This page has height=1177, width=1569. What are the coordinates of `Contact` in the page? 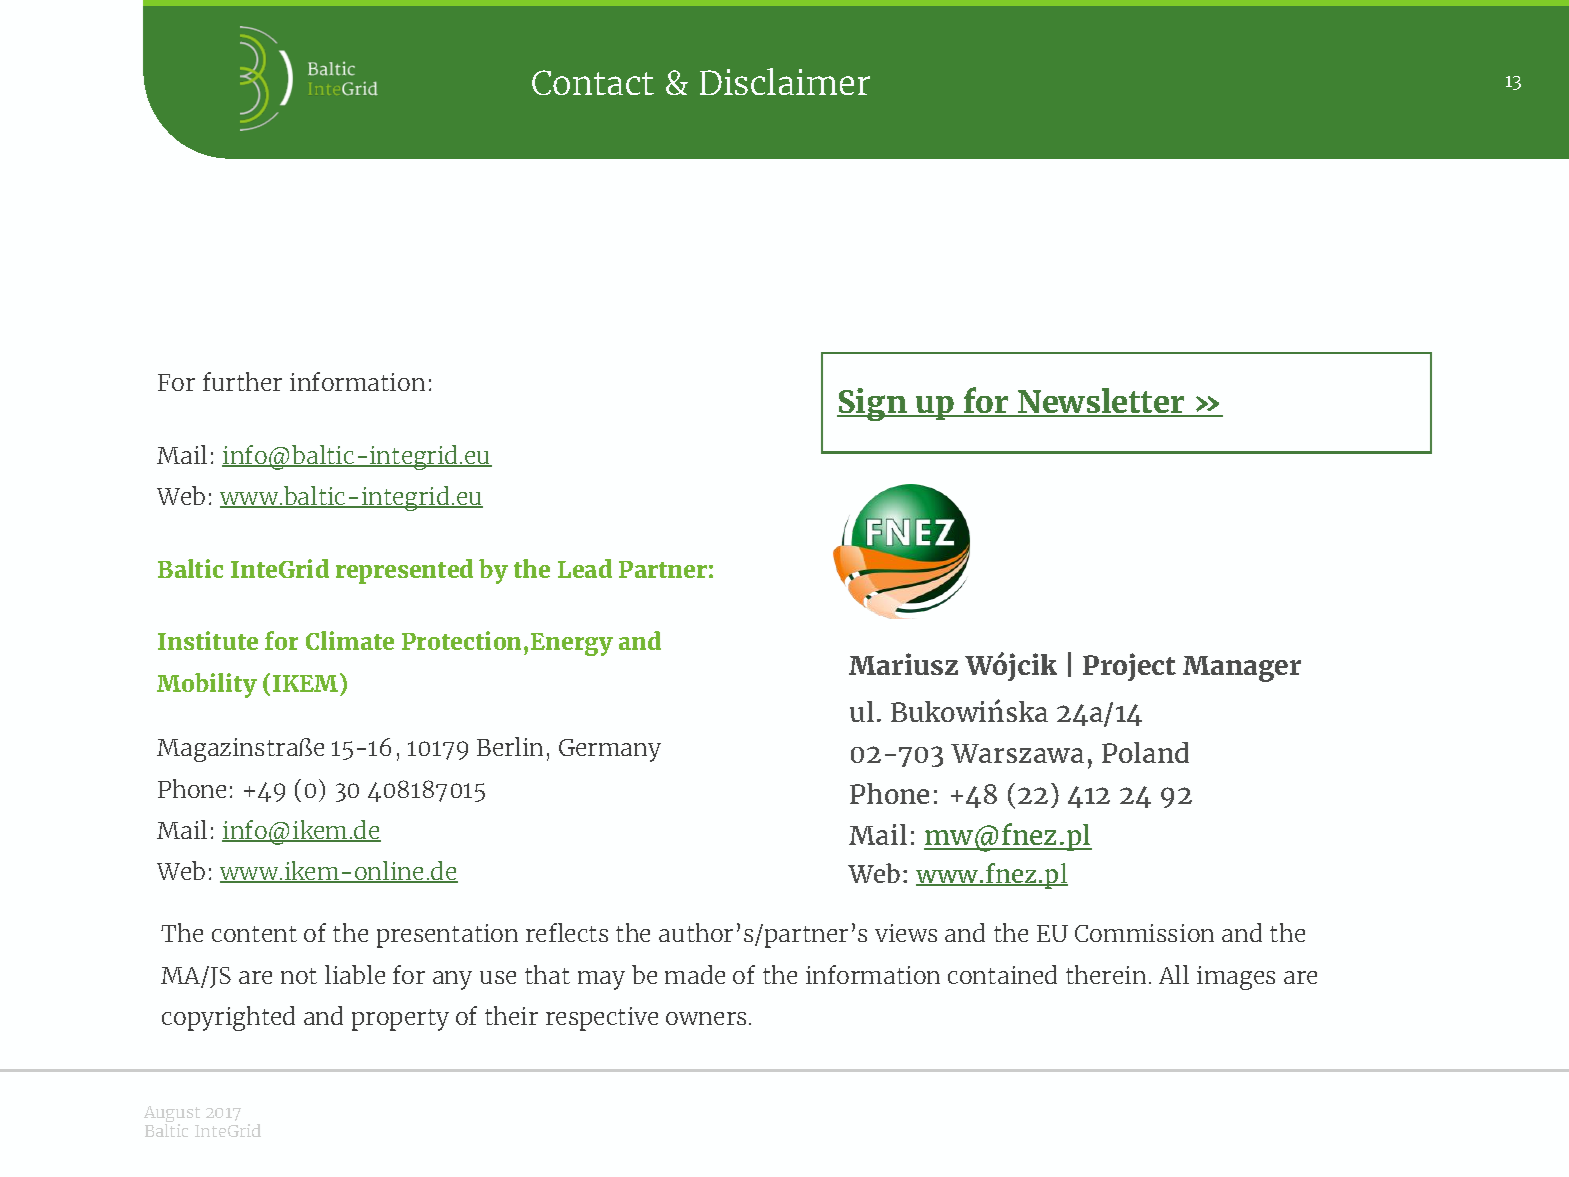 It's located at (593, 82).
